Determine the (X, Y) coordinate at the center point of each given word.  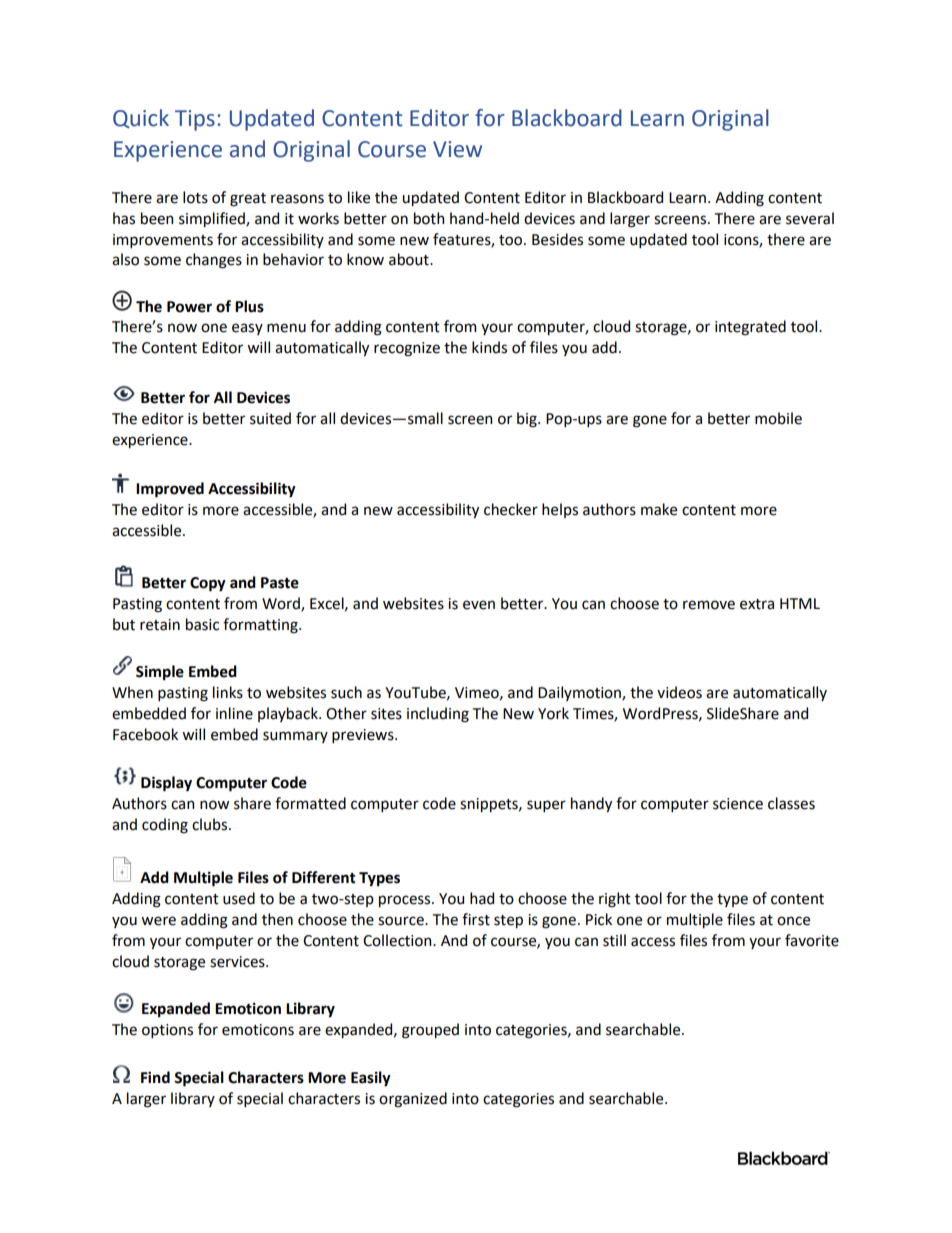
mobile (778, 418)
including (438, 715)
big (528, 420)
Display (166, 784)
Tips (195, 120)
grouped (430, 1031)
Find (155, 1077)
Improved (170, 490)
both (429, 218)
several (810, 218)
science (738, 804)
